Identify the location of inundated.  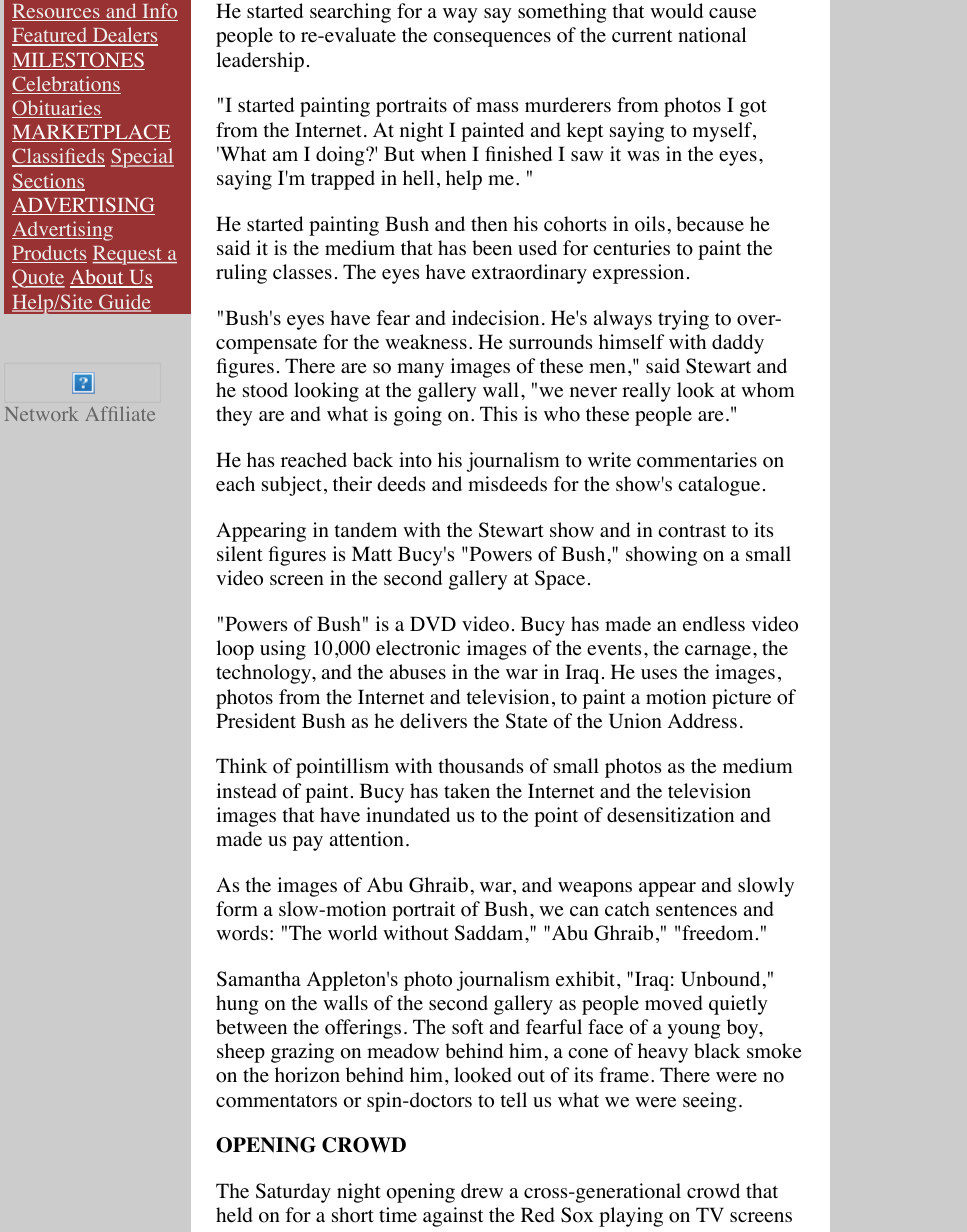
(408, 815).
